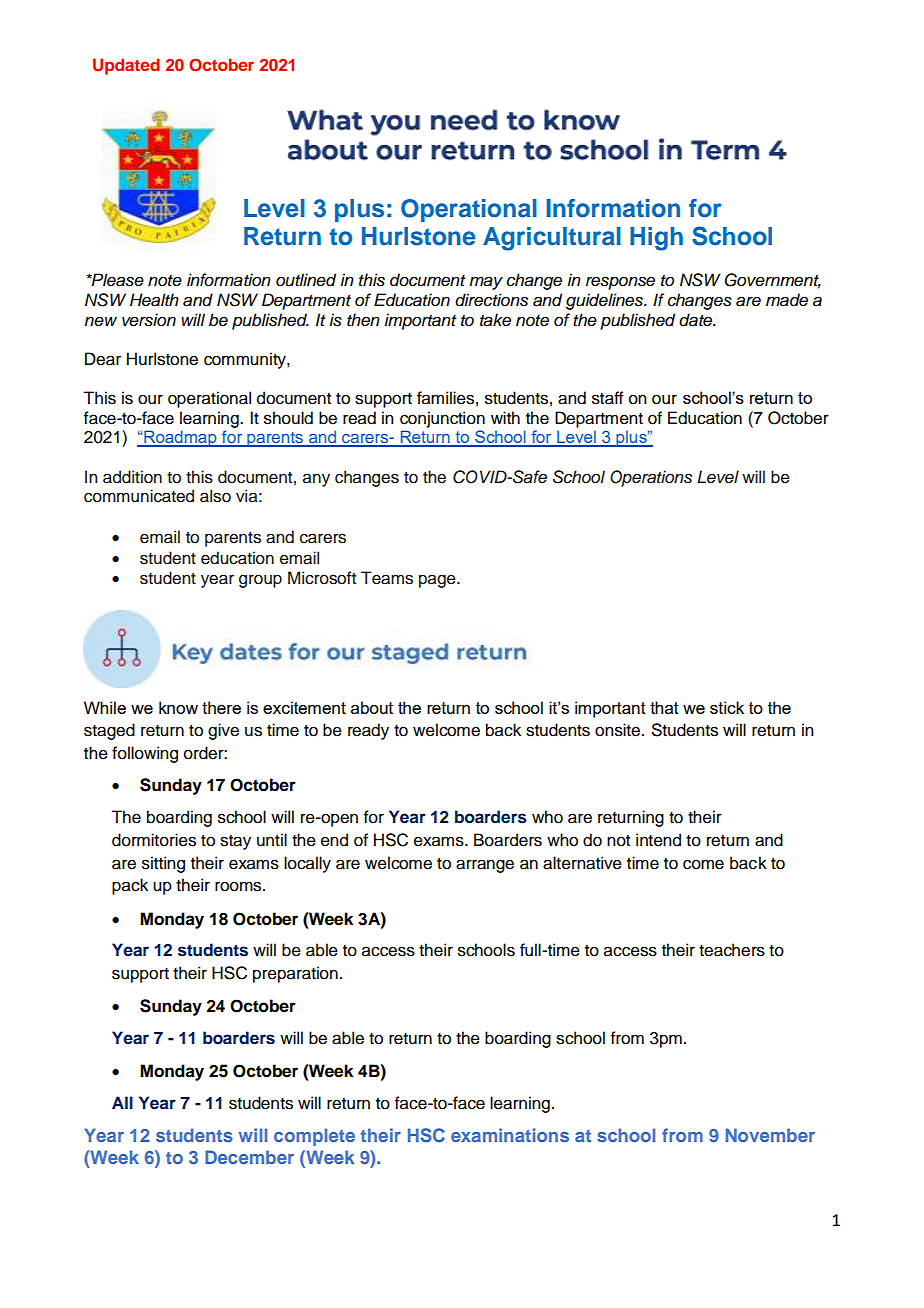 The height and width of the document is (1308, 924). Describe the element at coordinates (658, 840) in the document. I see `intend` at that location.
